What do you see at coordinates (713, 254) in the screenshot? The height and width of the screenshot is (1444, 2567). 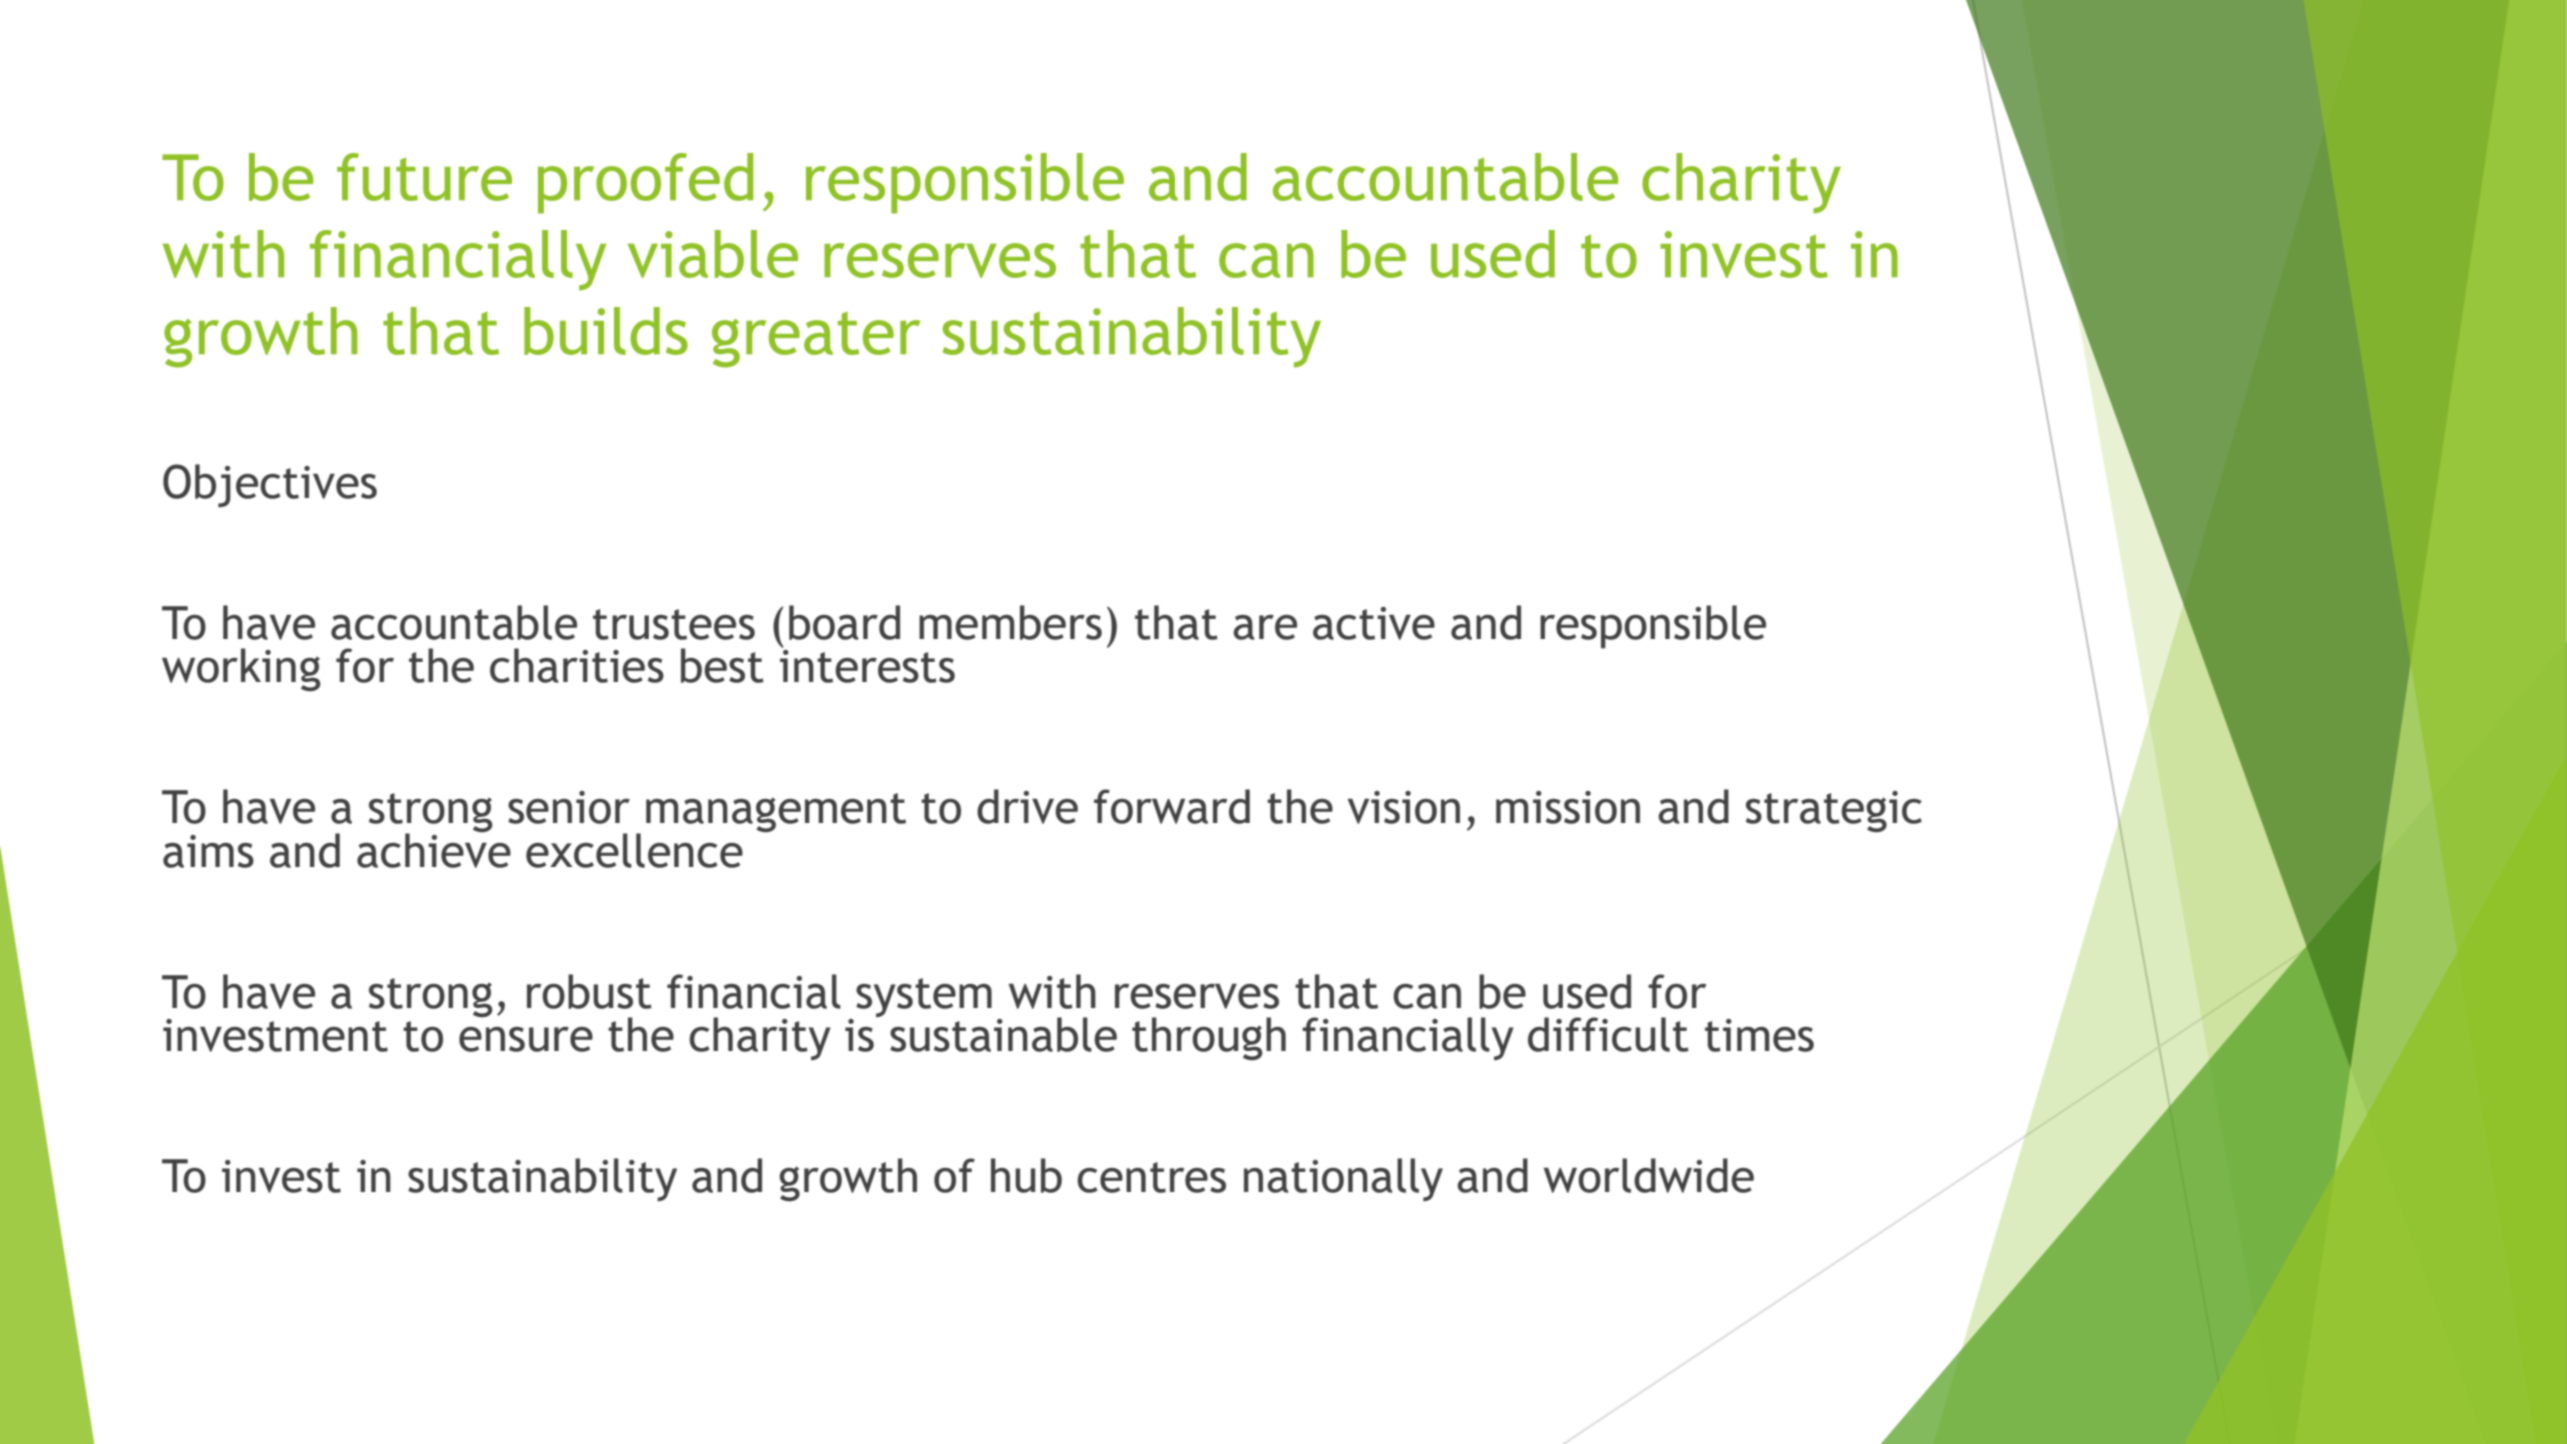 I see `viable` at bounding box center [713, 254].
